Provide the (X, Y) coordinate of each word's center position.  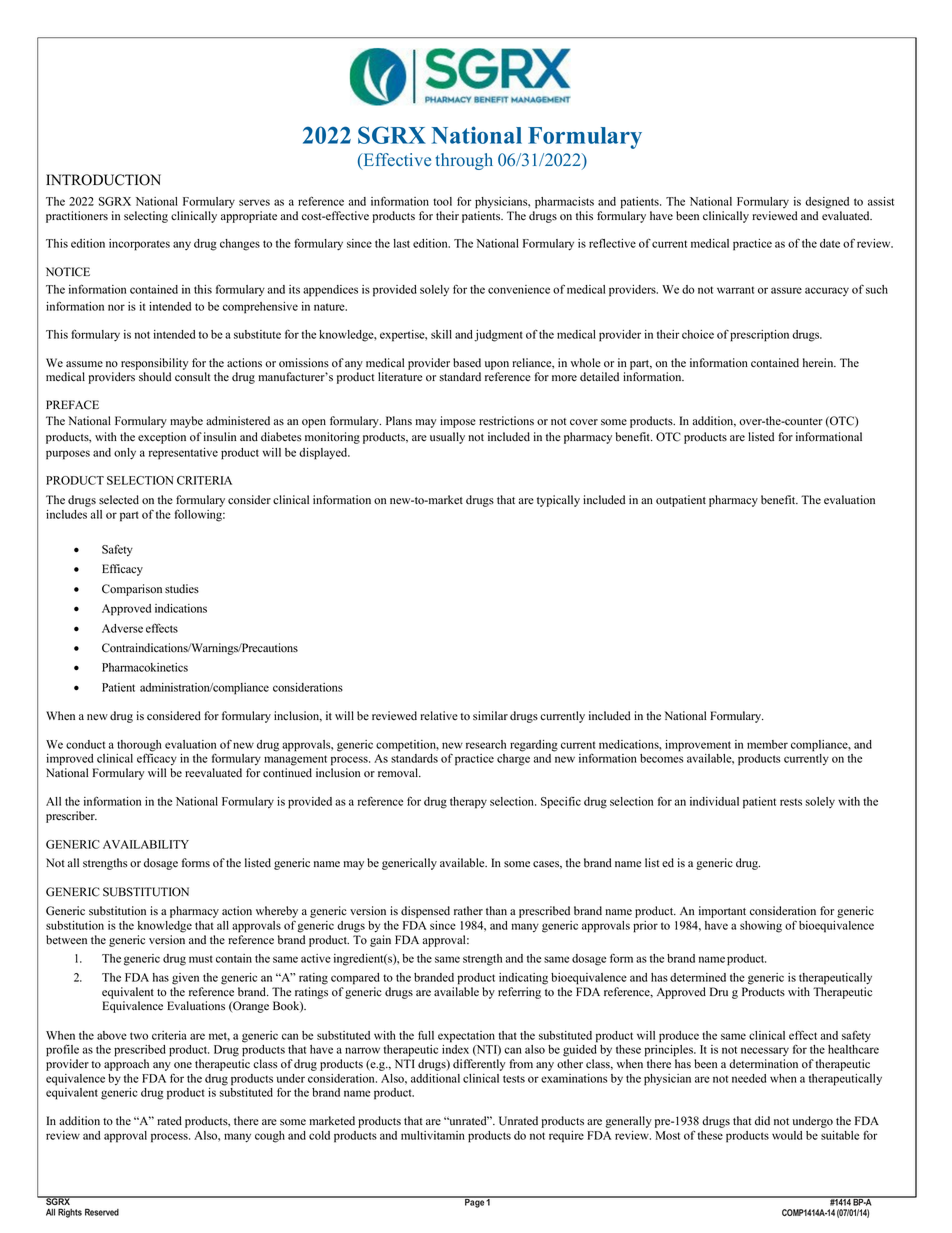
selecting (146, 217)
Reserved (102, 1212)
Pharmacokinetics (145, 667)
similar (490, 716)
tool (442, 201)
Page (474, 1202)
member (767, 744)
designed (827, 203)
